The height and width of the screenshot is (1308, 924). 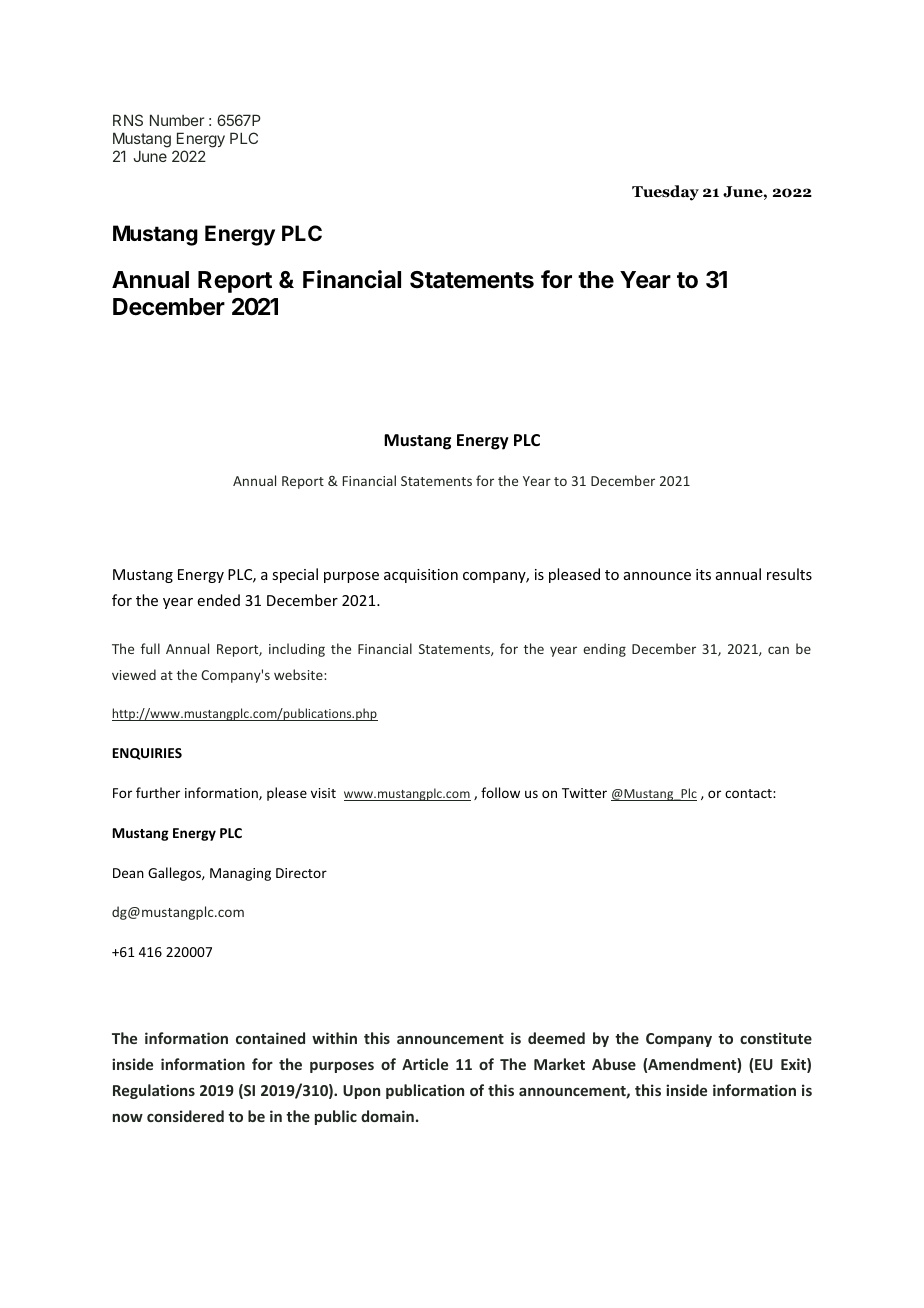 What do you see at coordinates (500, 792) in the screenshot?
I see `follow` at bounding box center [500, 792].
